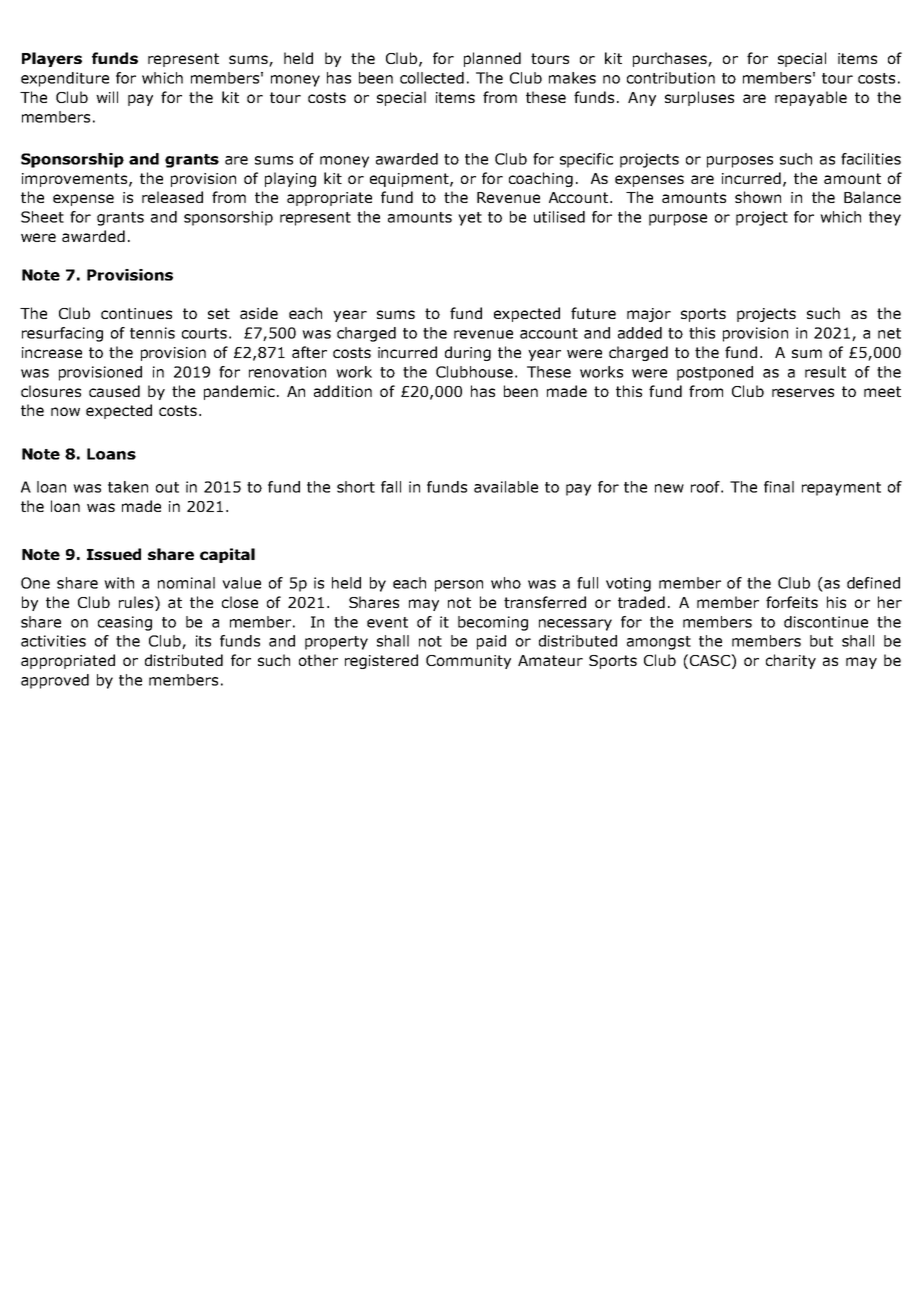 This image has height=1308, width=924. I want to click on net, so click(889, 333).
